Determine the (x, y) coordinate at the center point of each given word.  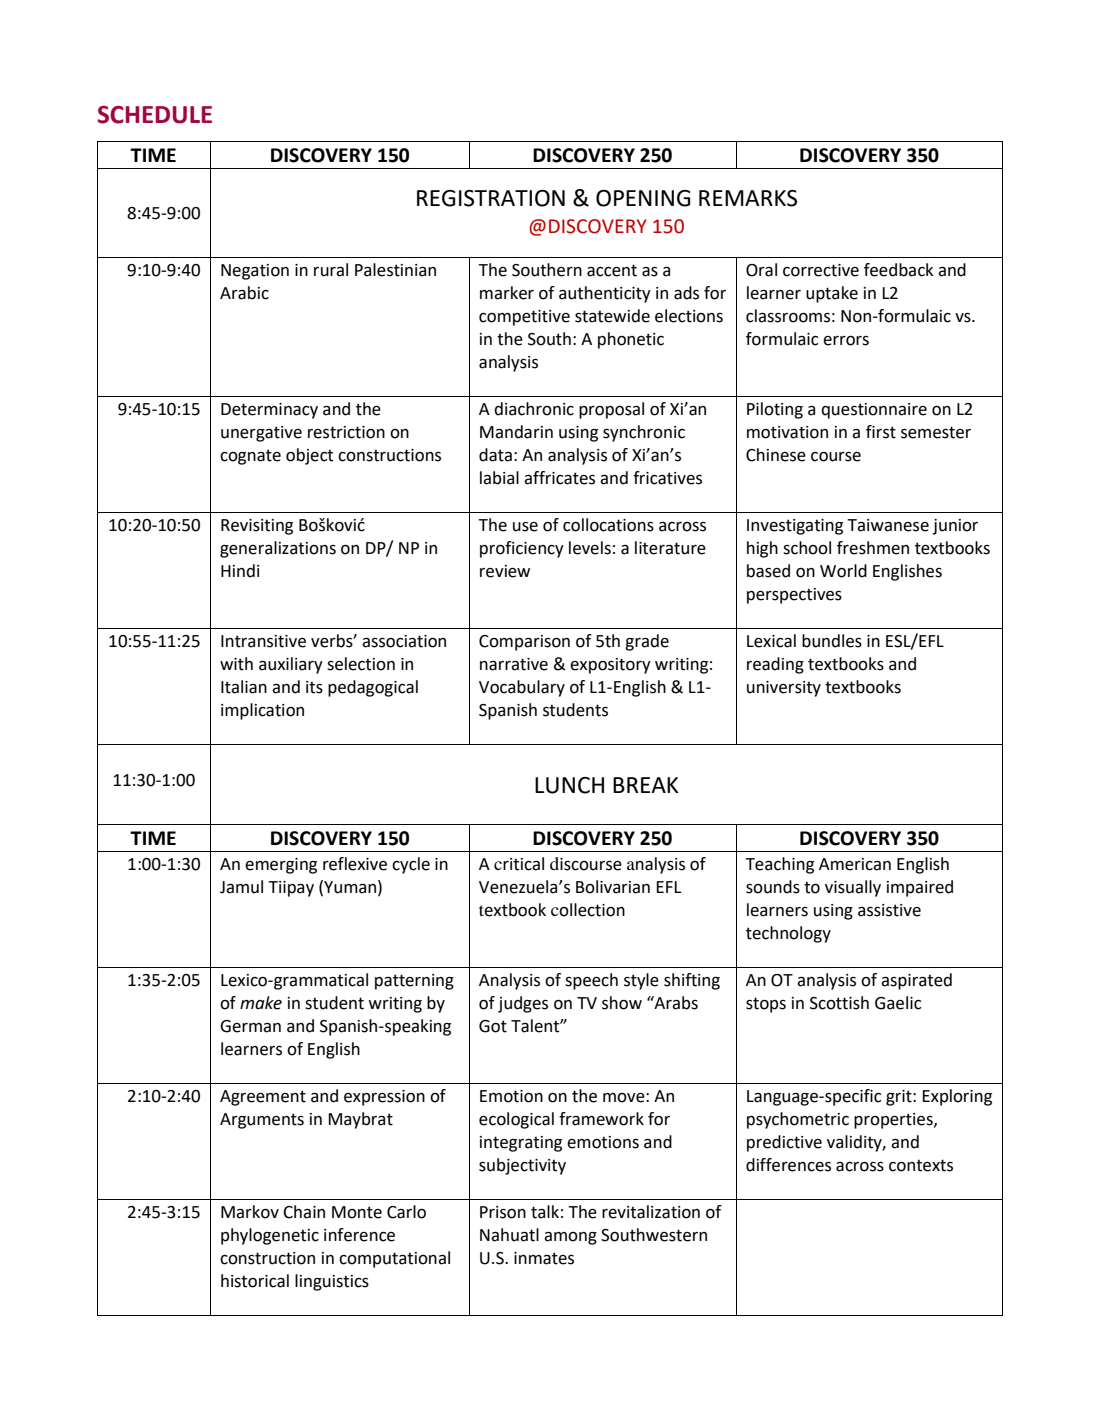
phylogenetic (270, 1236)
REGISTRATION (491, 198)
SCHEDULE (155, 115)
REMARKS (748, 198)
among (570, 1238)
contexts (921, 1165)
